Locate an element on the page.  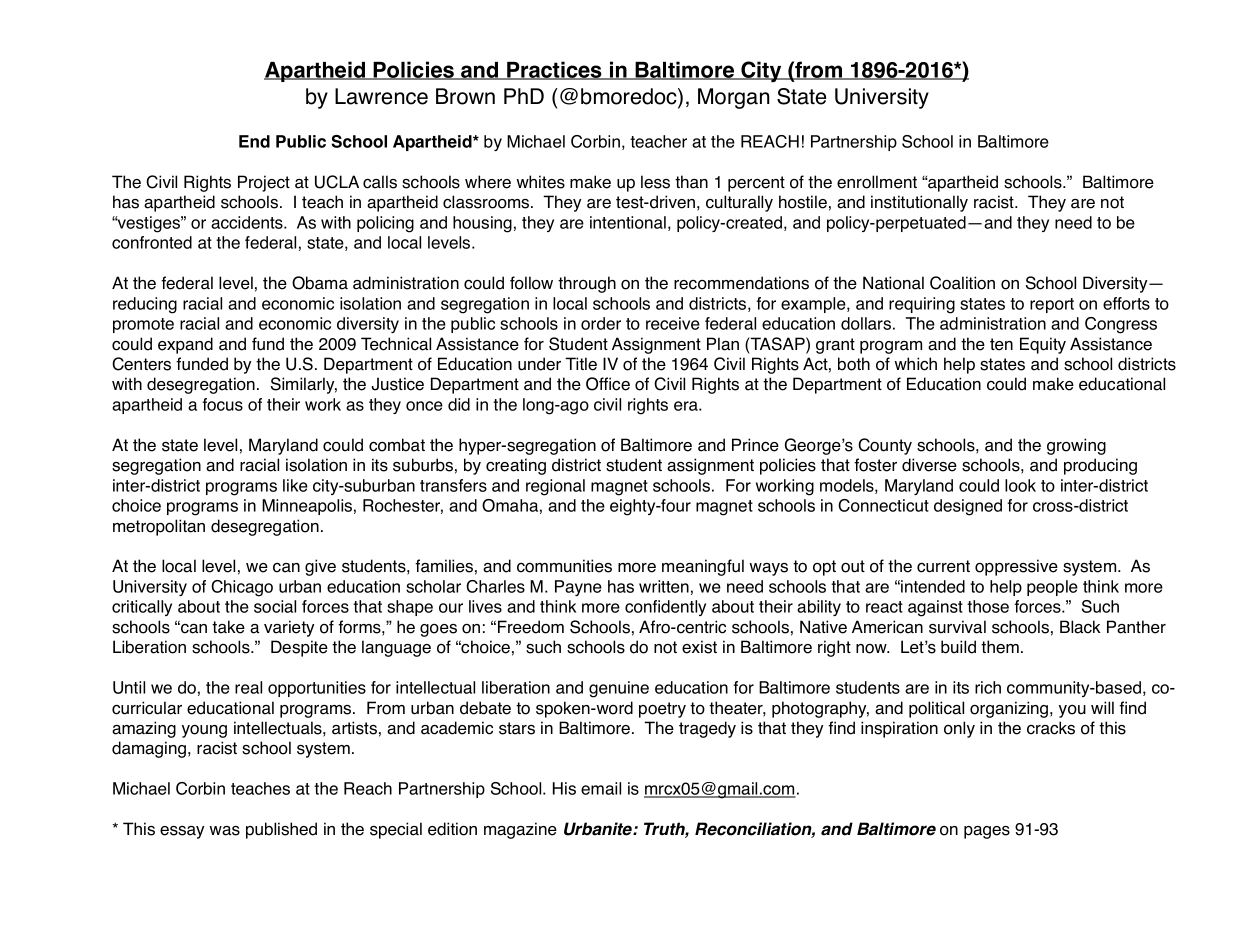
Obama is located at coordinates (320, 283).
